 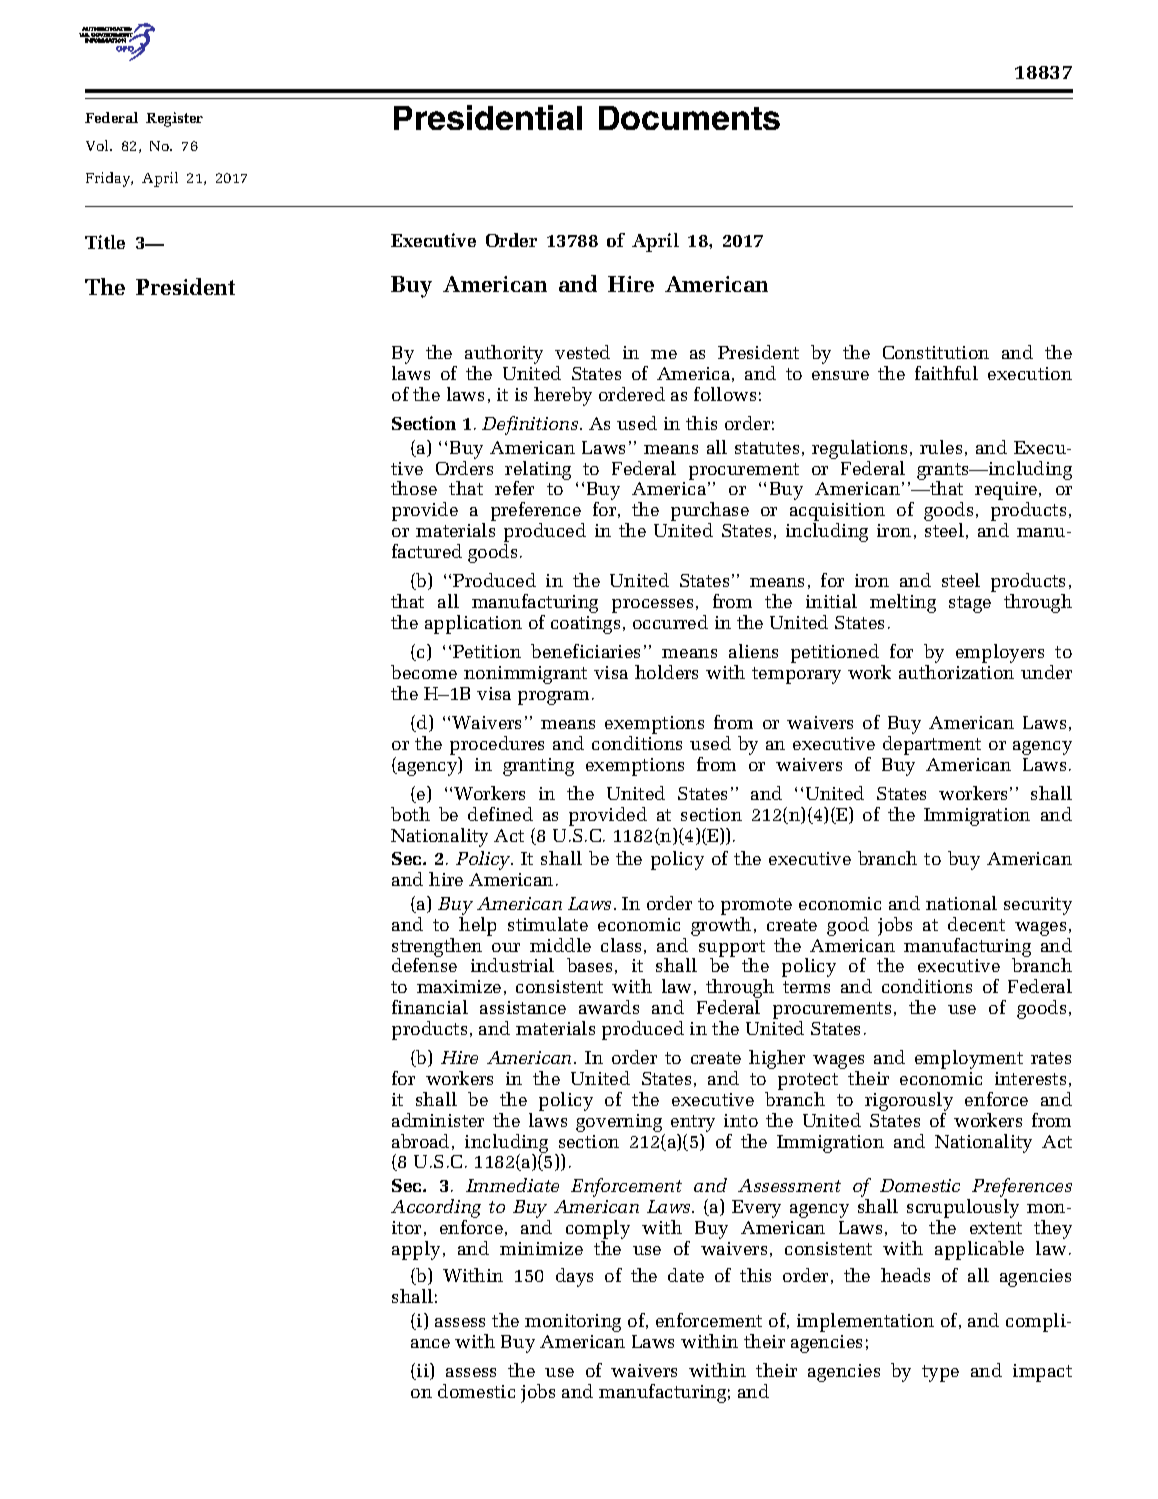 I want to click on Register, so click(x=174, y=119).
